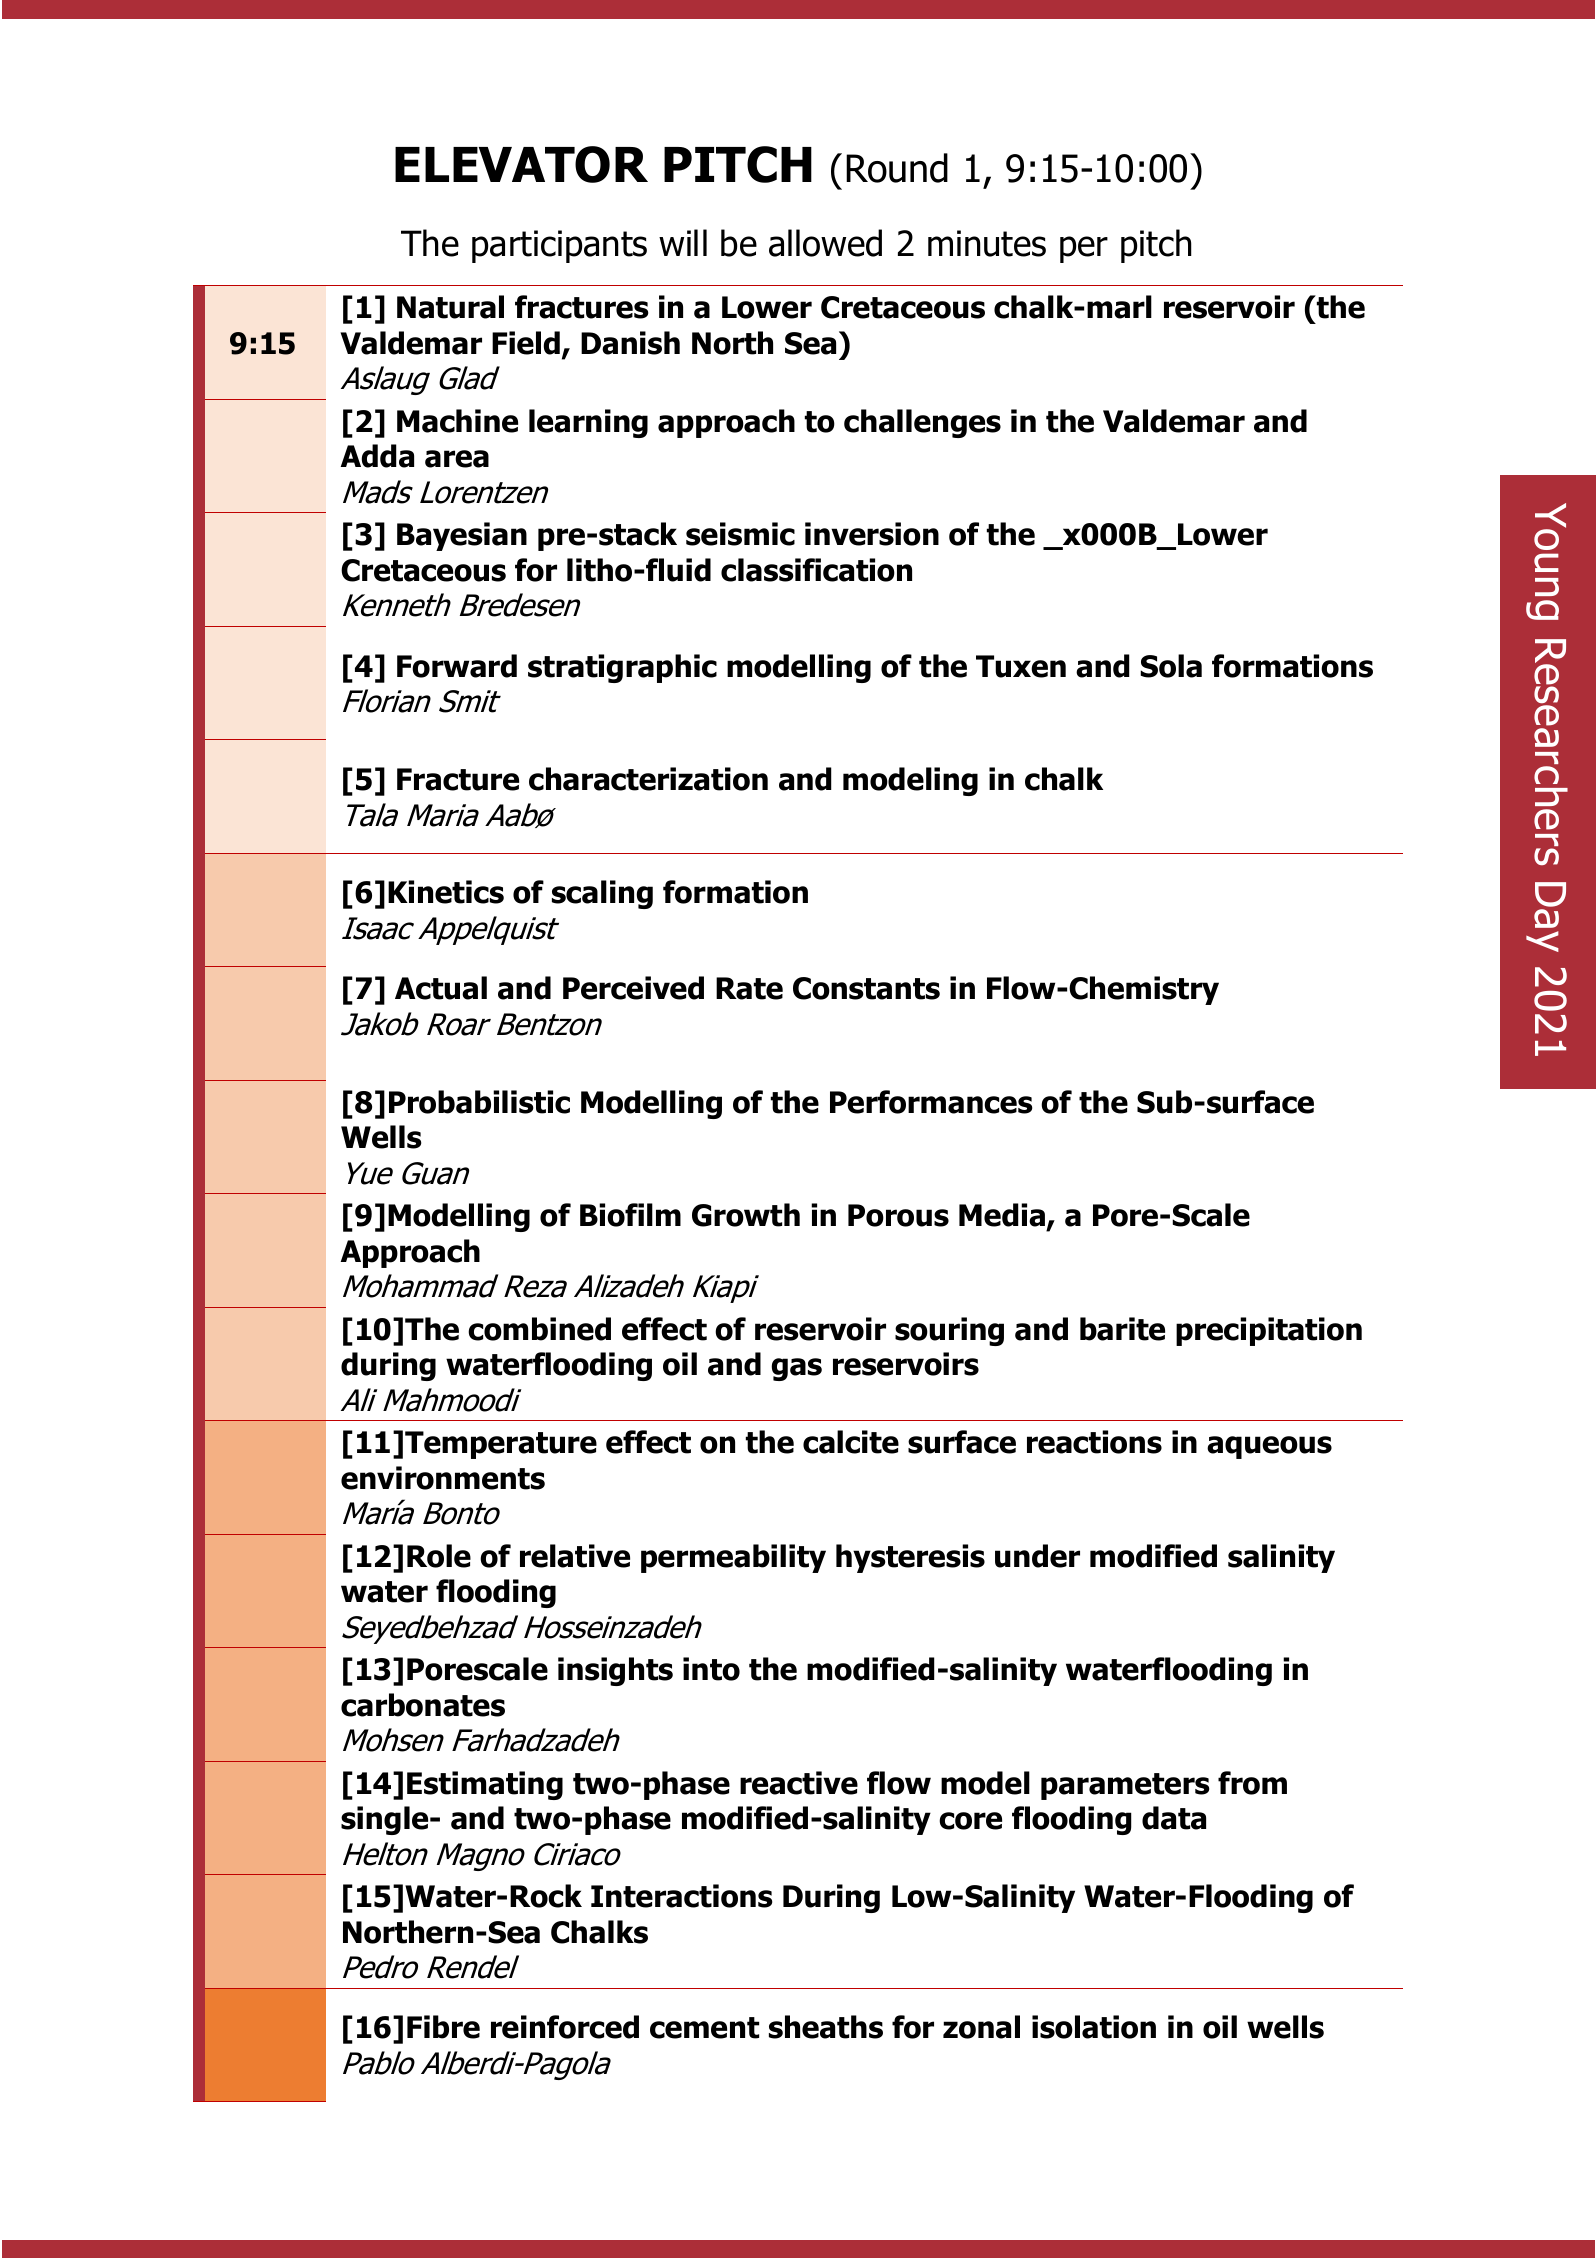 This screenshot has height=2258, width=1596. What do you see at coordinates (565, 2027) in the screenshot?
I see `reinforced` at bounding box center [565, 2027].
